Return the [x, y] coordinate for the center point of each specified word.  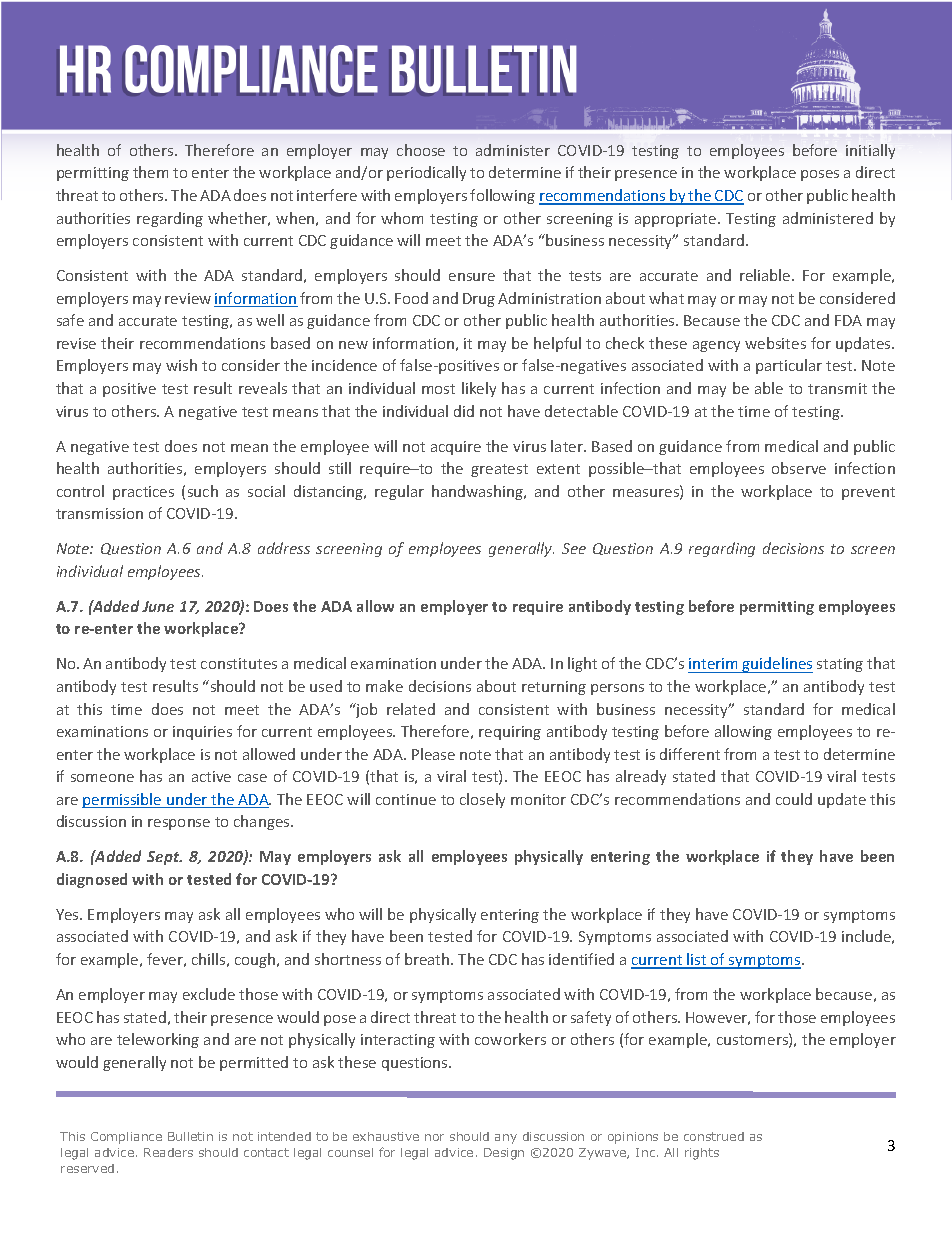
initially [870, 151]
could [794, 799]
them [150, 172]
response [179, 824]
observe [799, 468]
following [502, 196]
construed [714, 1136]
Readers [168, 1152]
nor [434, 1137]
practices [143, 493]
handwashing [479, 492]
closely [482, 800]
